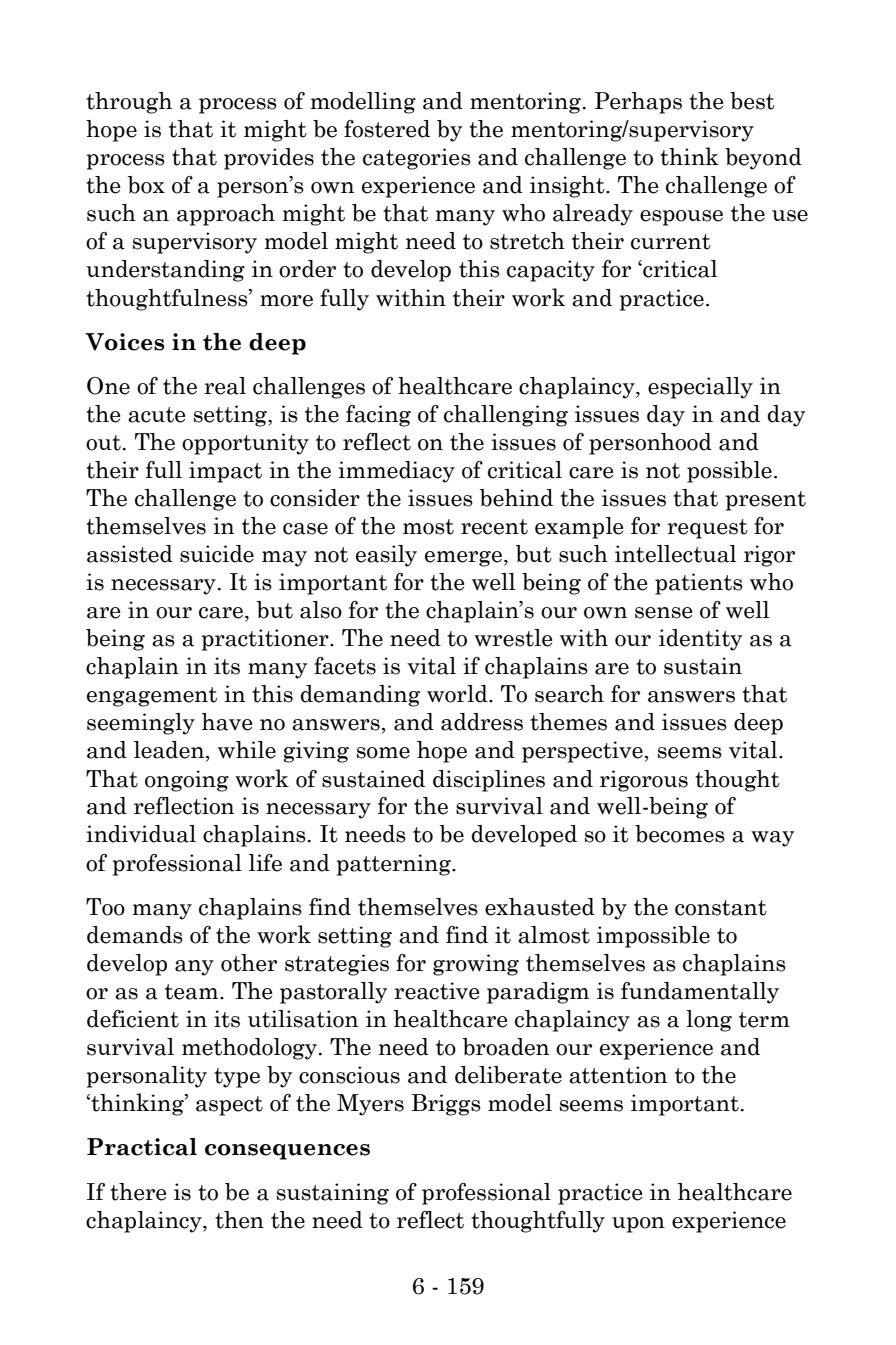 This image has width=896, height=1345. I want to click on world, so click(458, 694).
